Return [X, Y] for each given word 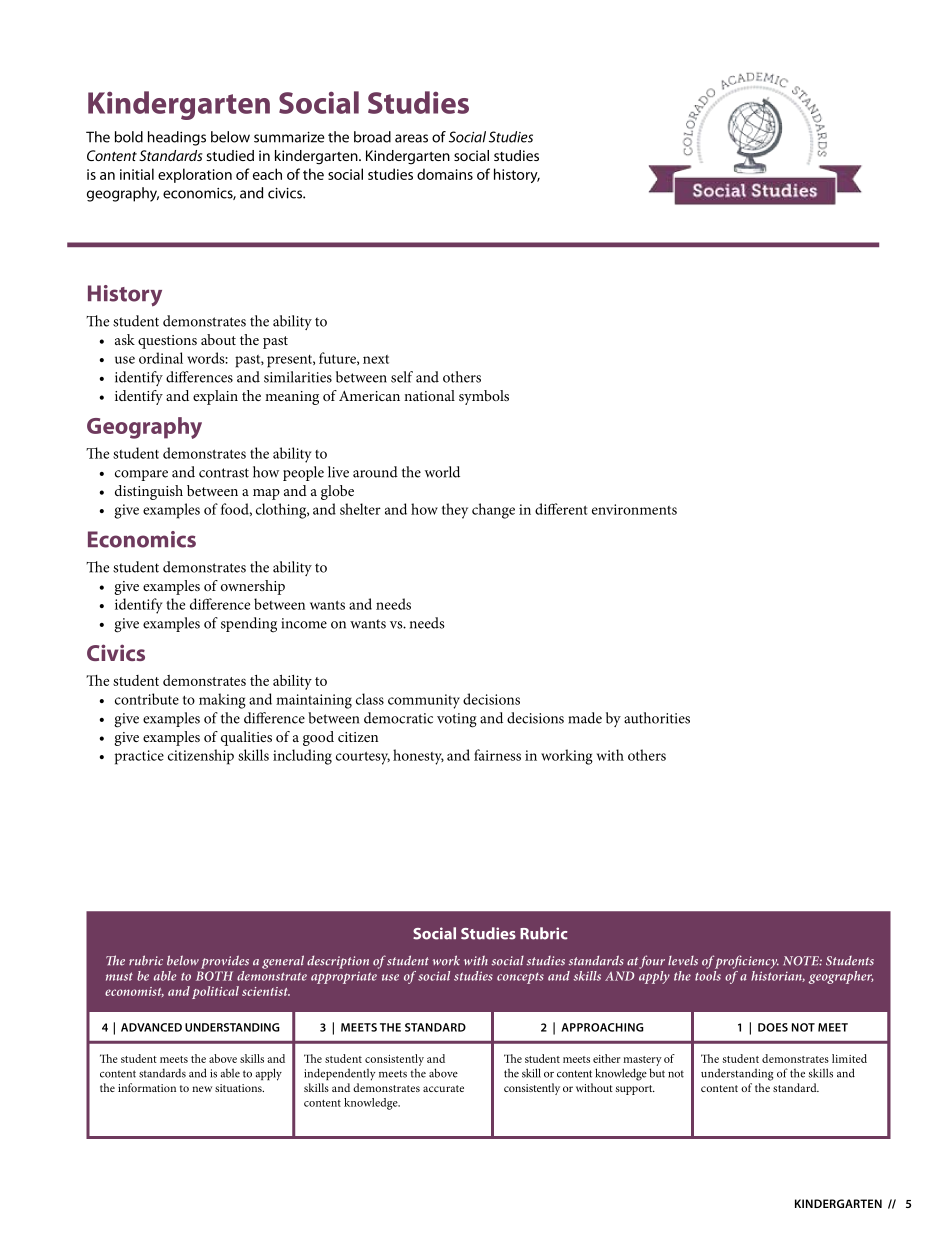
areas [411, 138]
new [202, 1089]
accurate [443, 1088]
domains [445, 174]
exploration [195, 175]
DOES [773, 1027]
